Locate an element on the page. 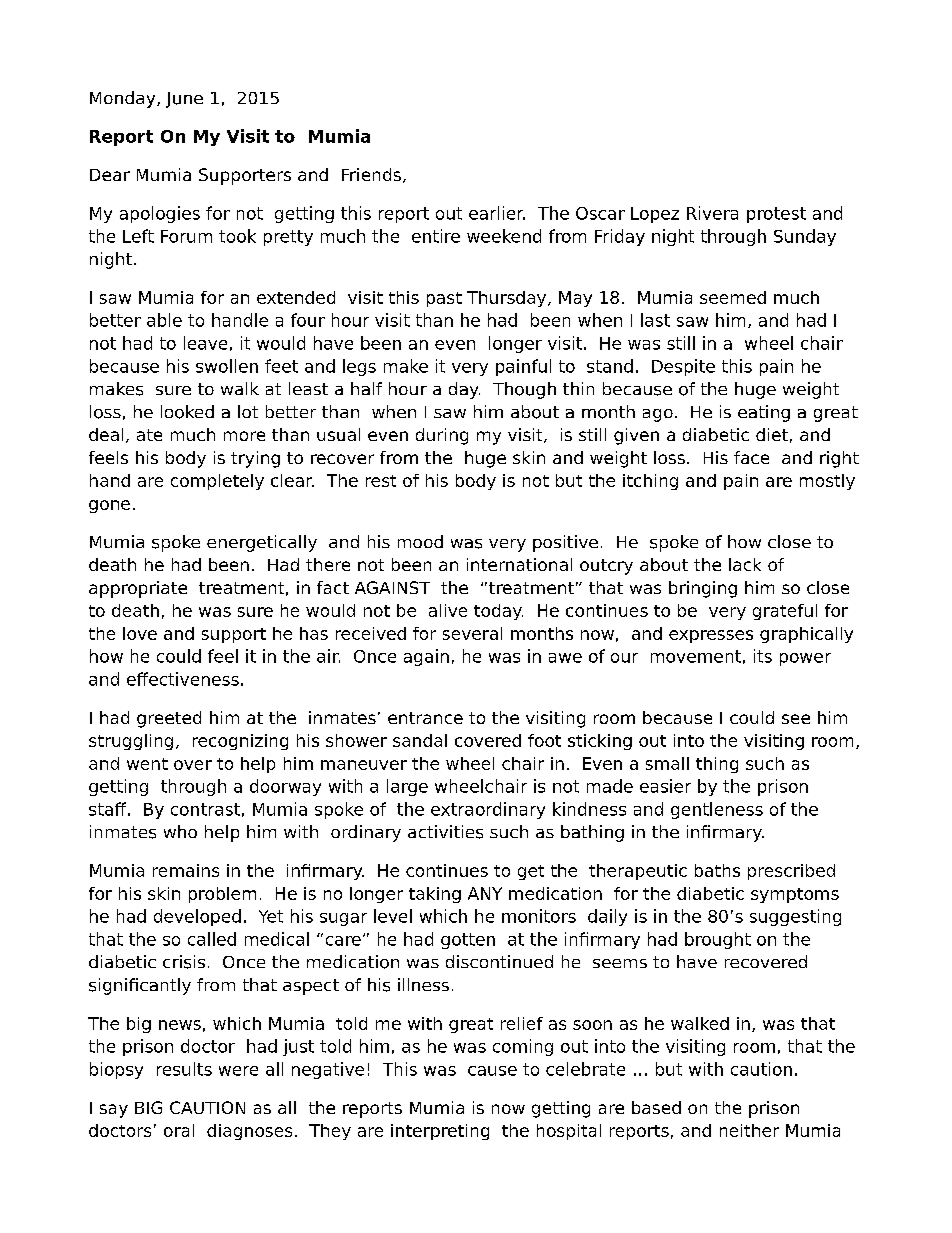 The image size is (952, 1233). Friends is located at coordinates (371, 174).
